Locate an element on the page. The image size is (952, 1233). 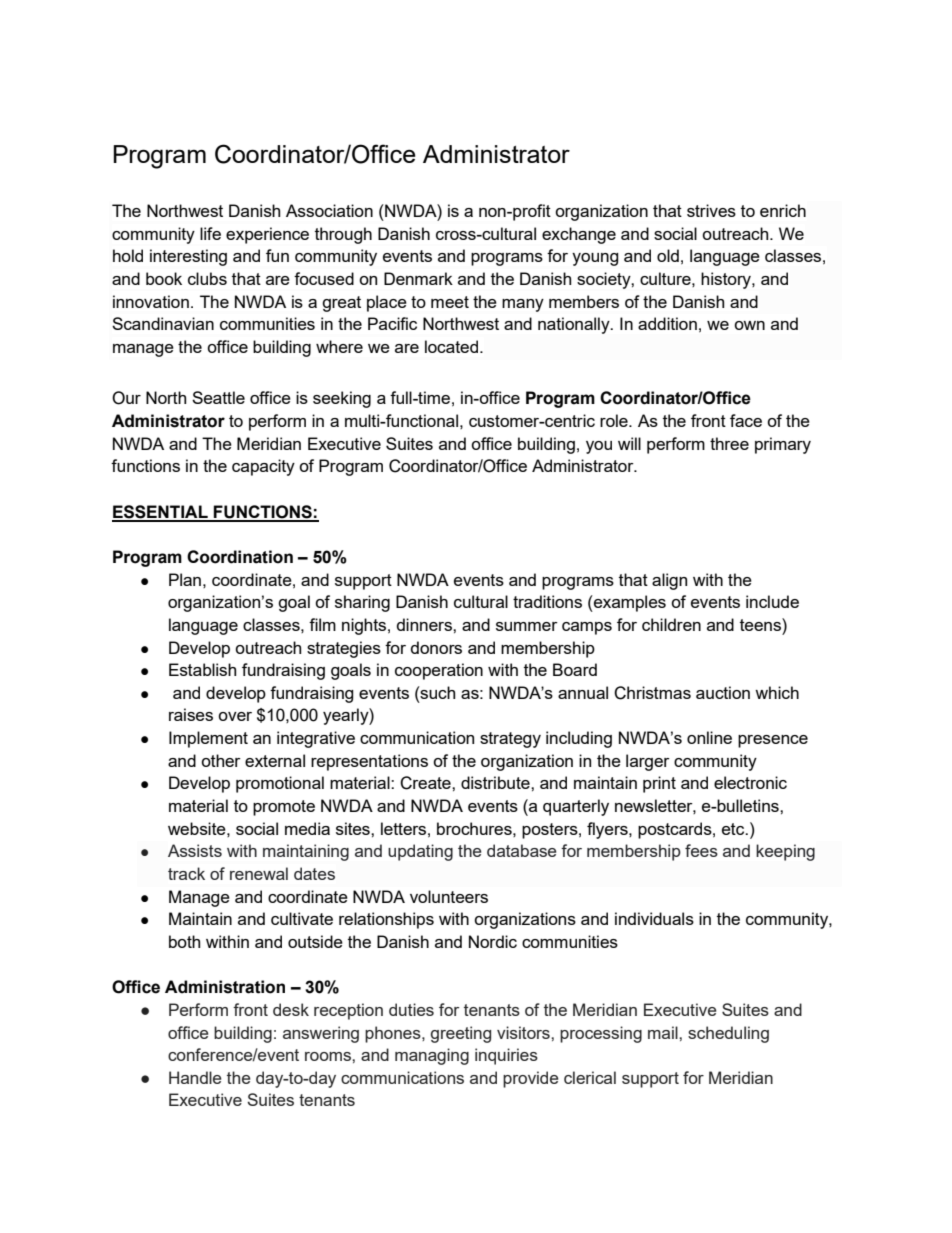
life is located at coordinates (210, 233).
